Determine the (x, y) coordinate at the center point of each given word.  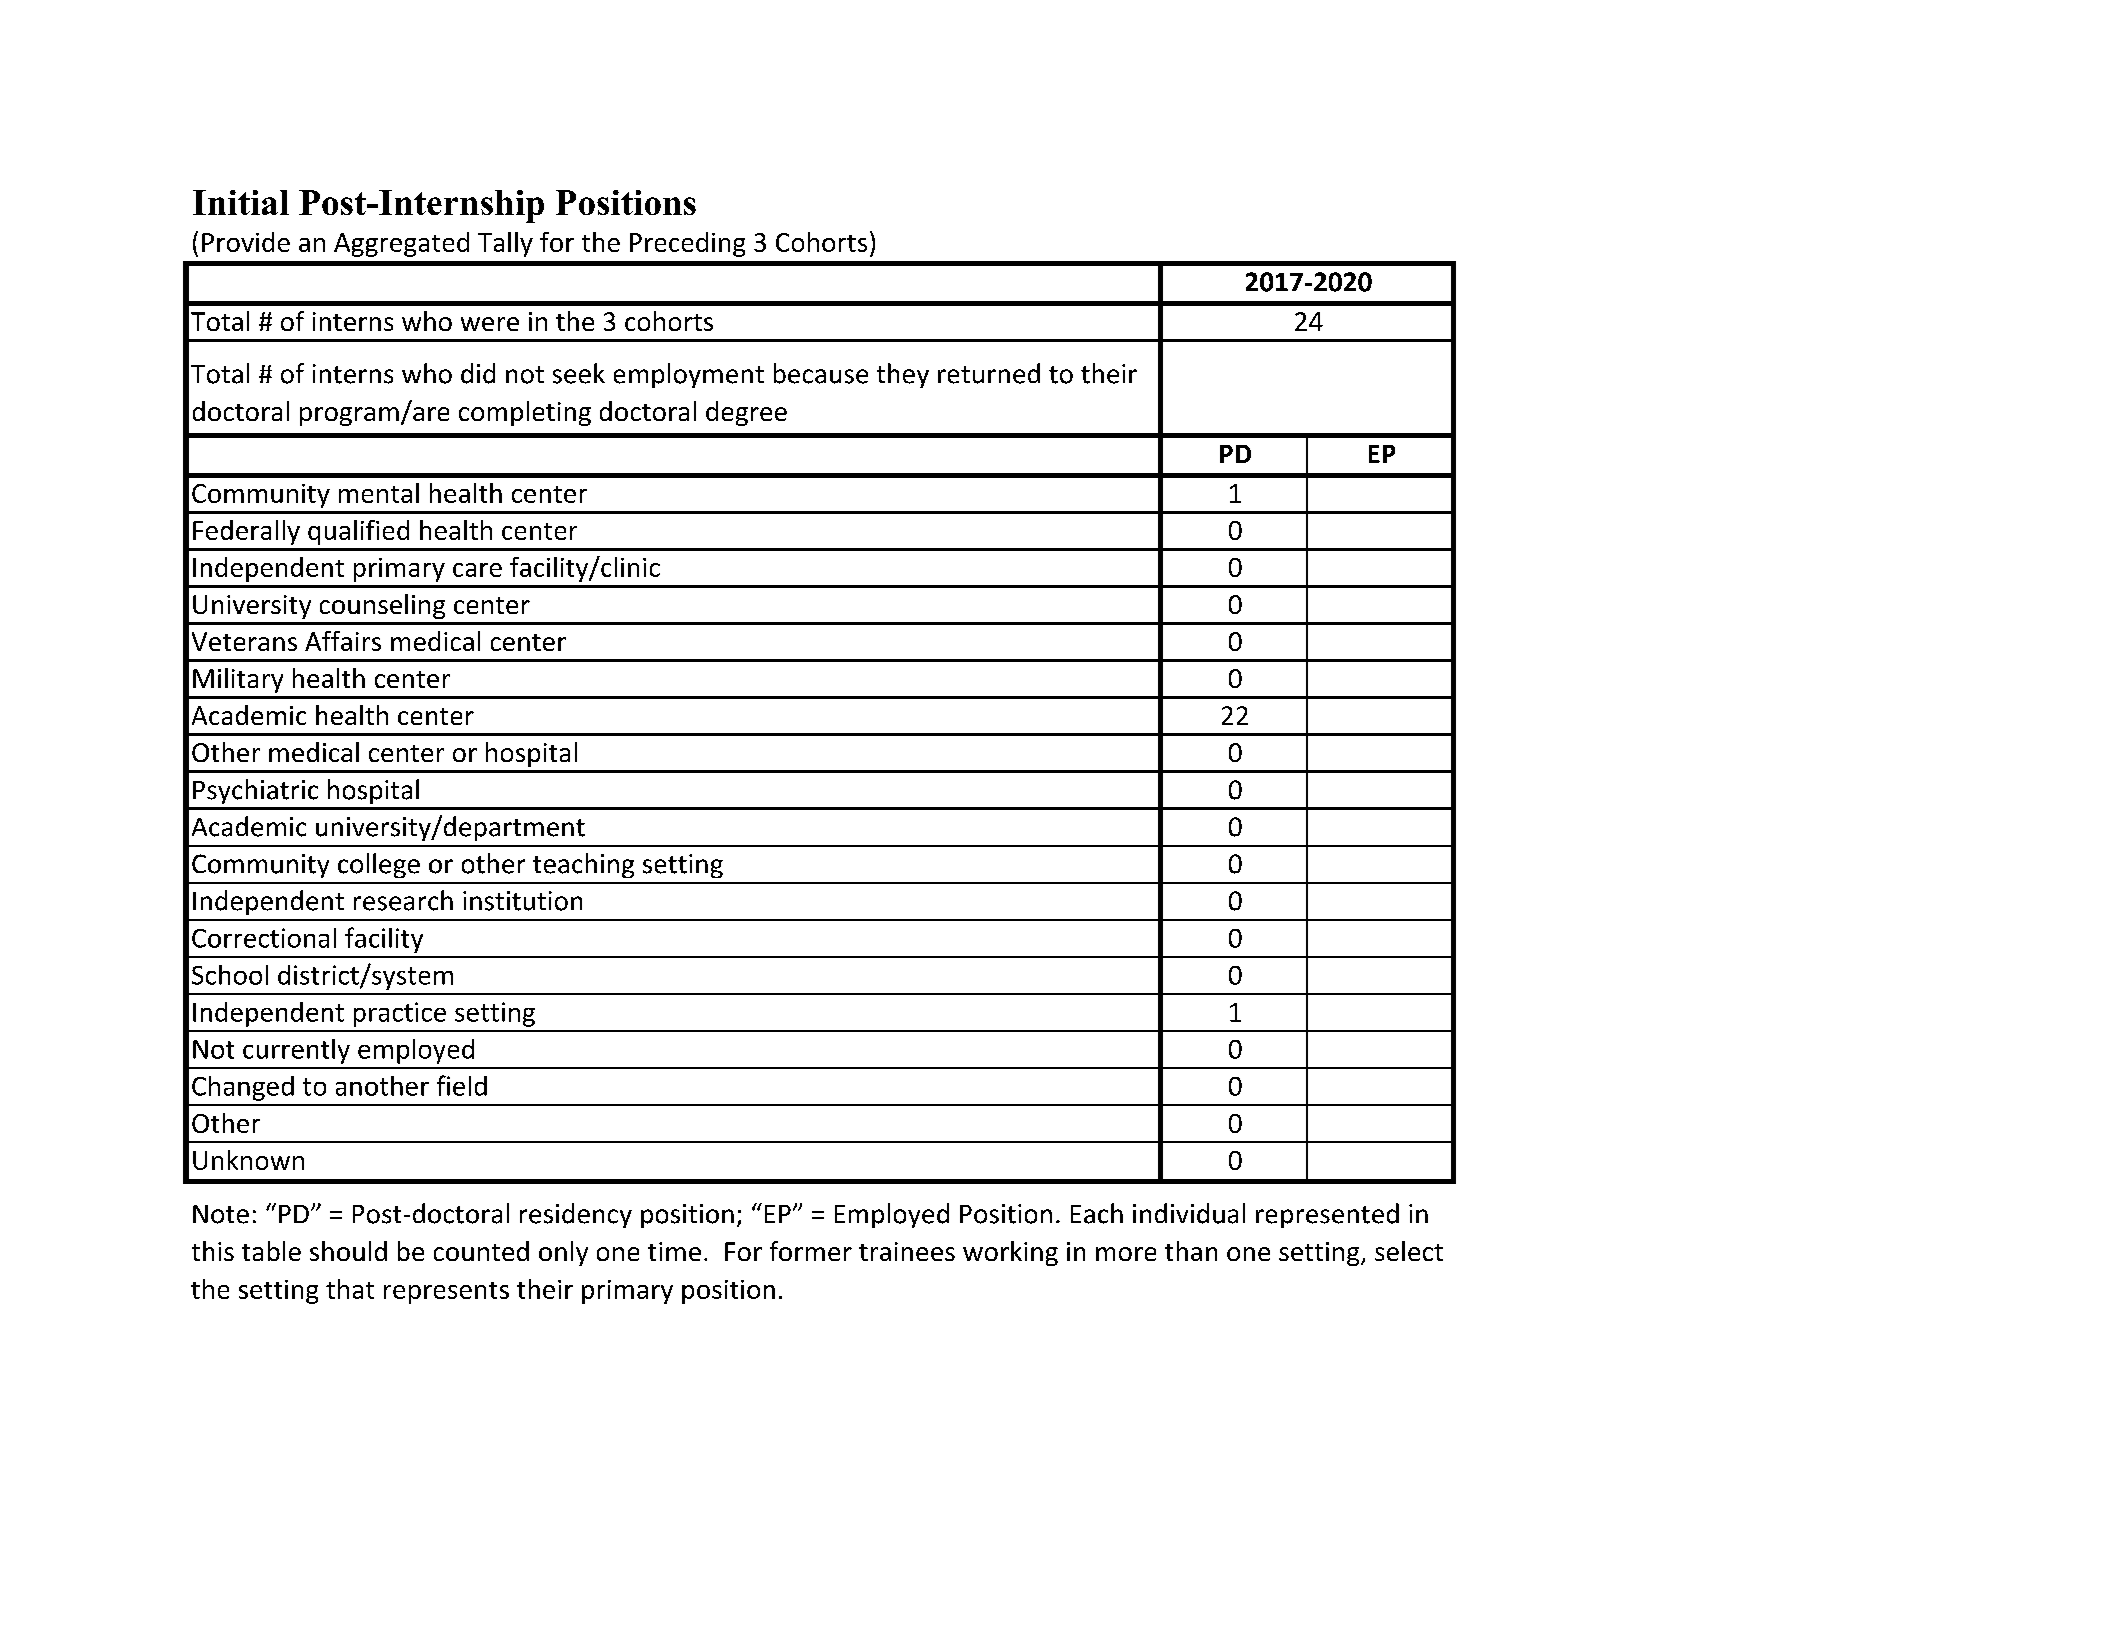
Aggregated (401, 244)
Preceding (687, 244)
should (348, 1251)
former (811, 1251)
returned (989, 373)
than (1191, 1251)
